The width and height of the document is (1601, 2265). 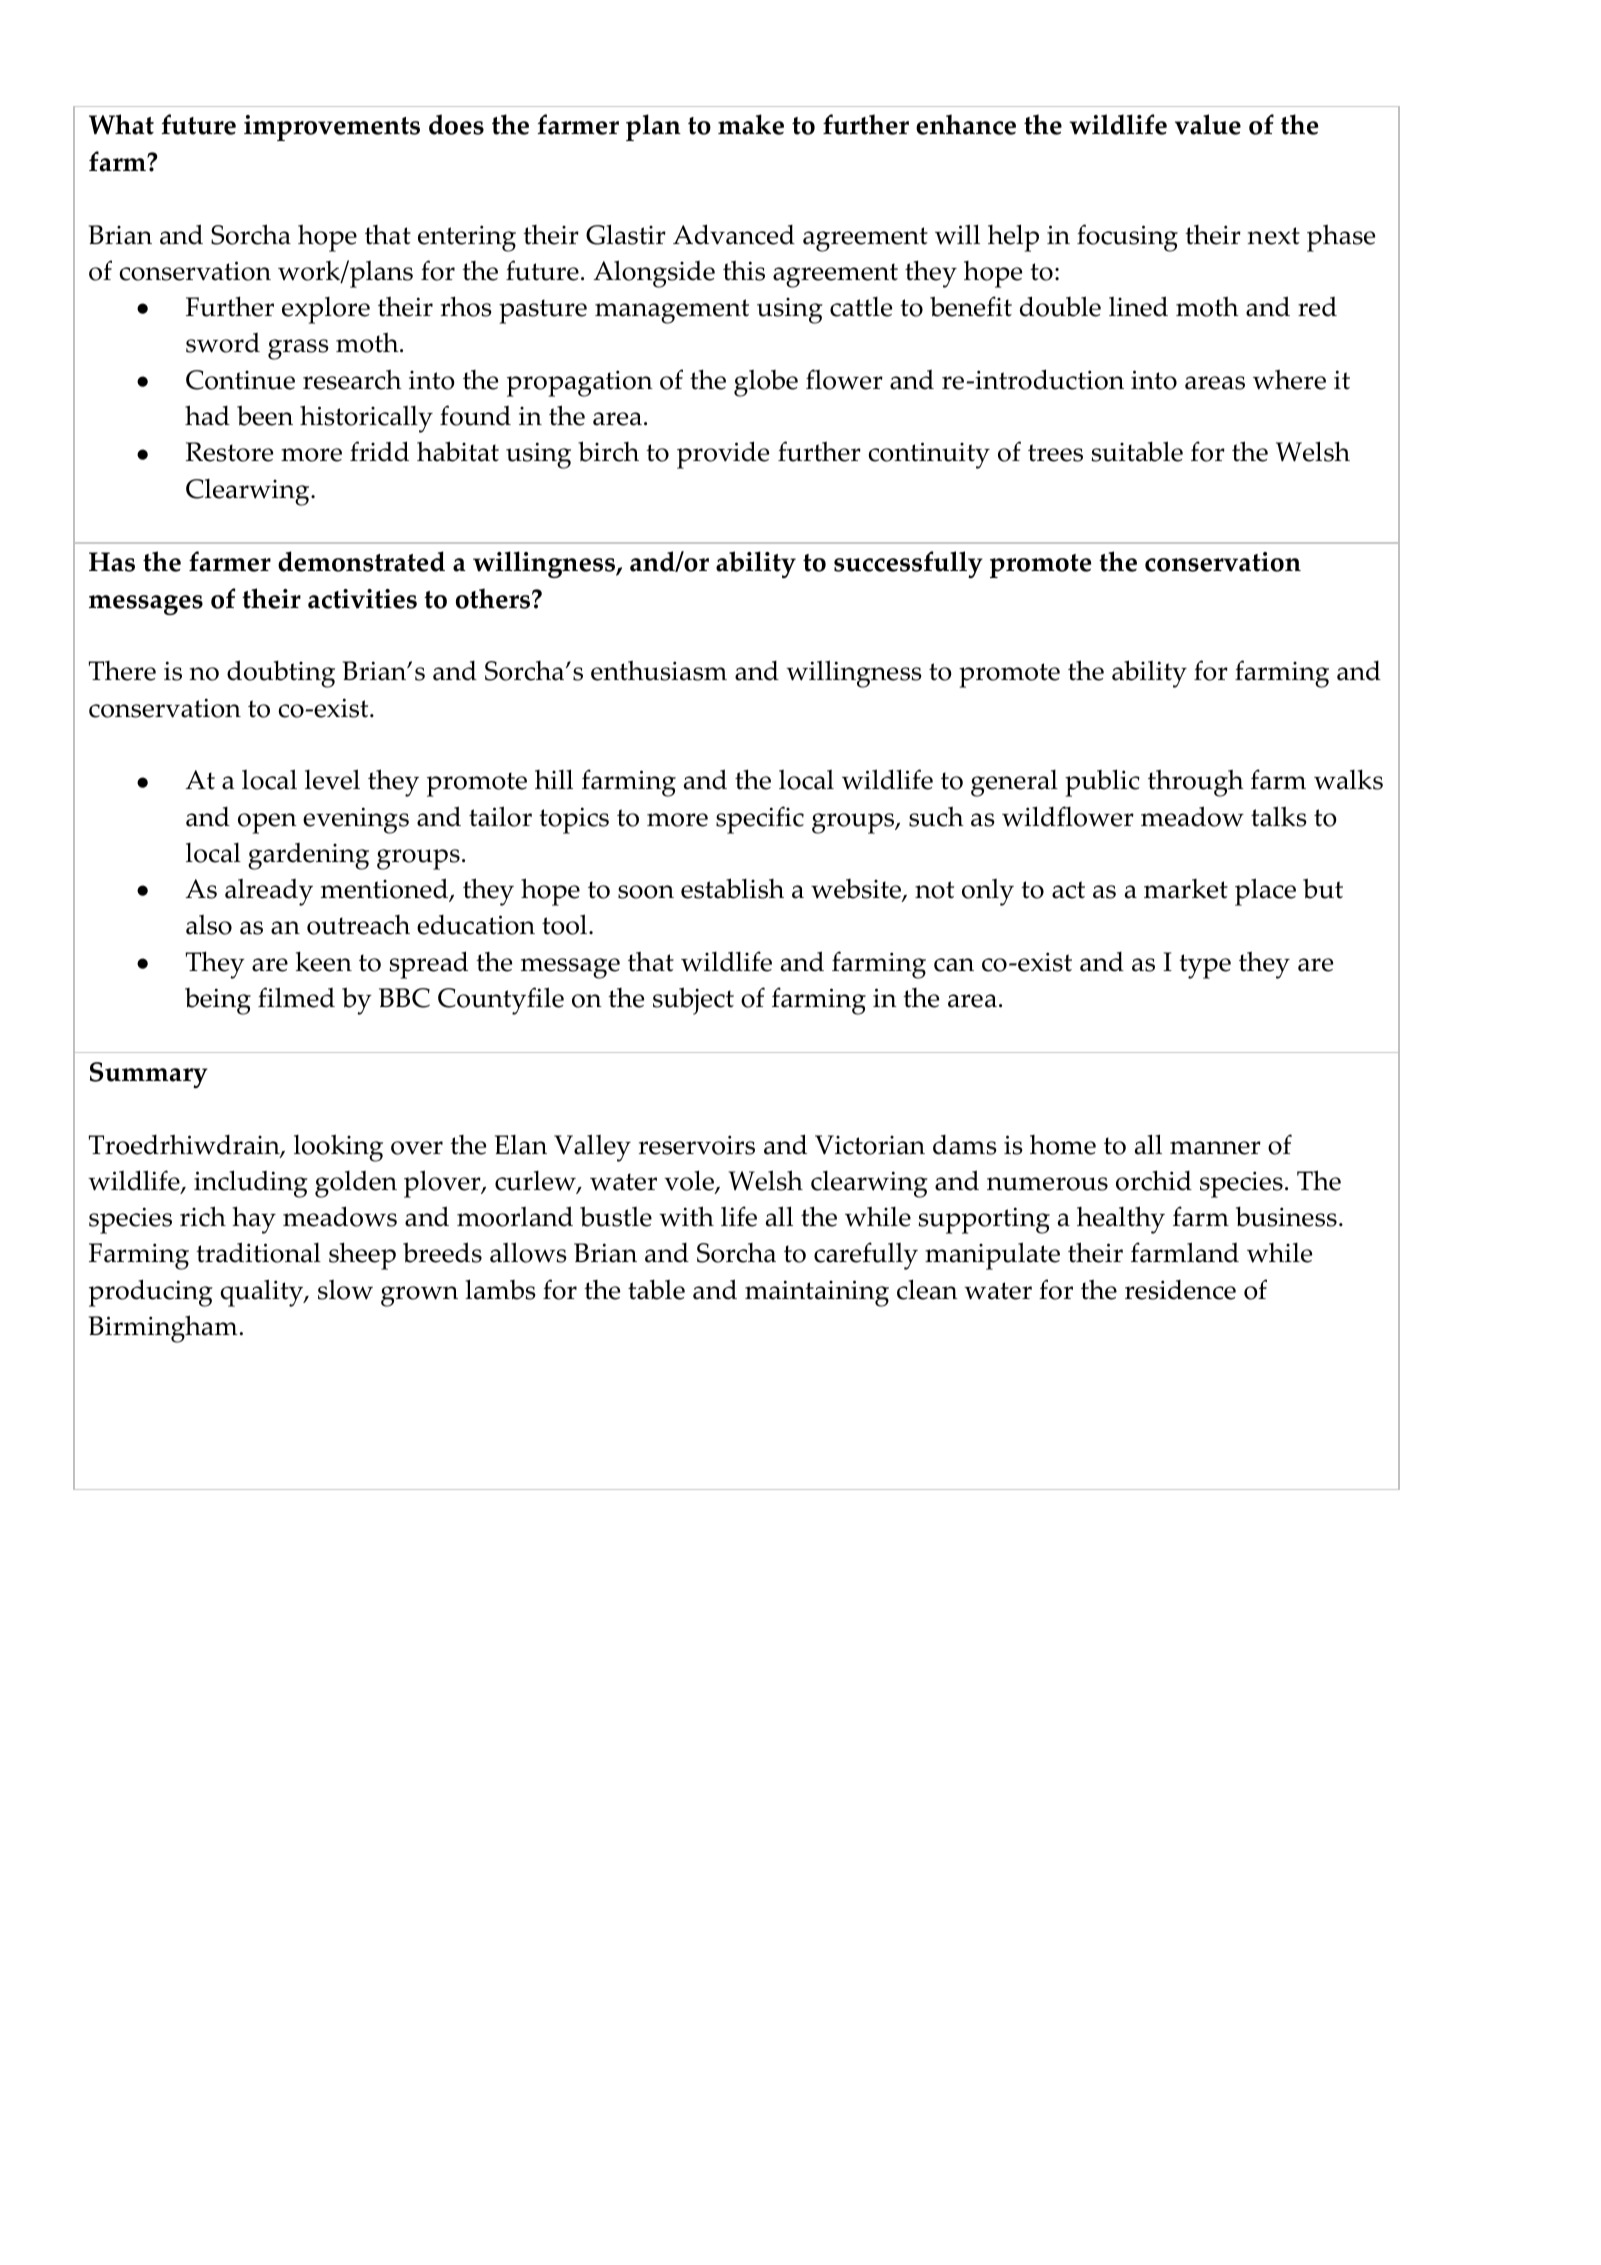 I want to click on slow, so click(x=345, y=1289).
